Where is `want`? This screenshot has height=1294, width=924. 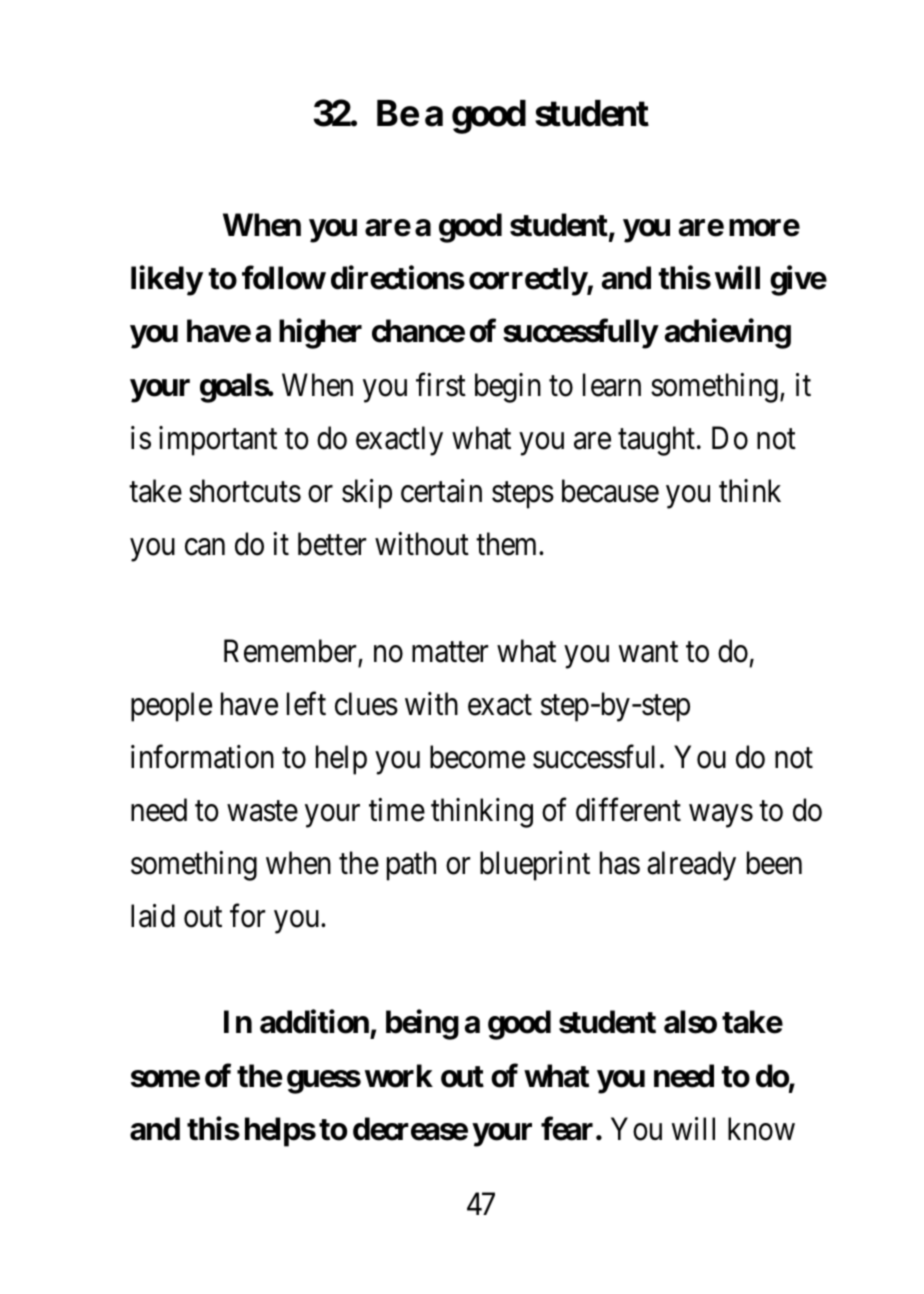 want is located at coordinates (648, 652).
